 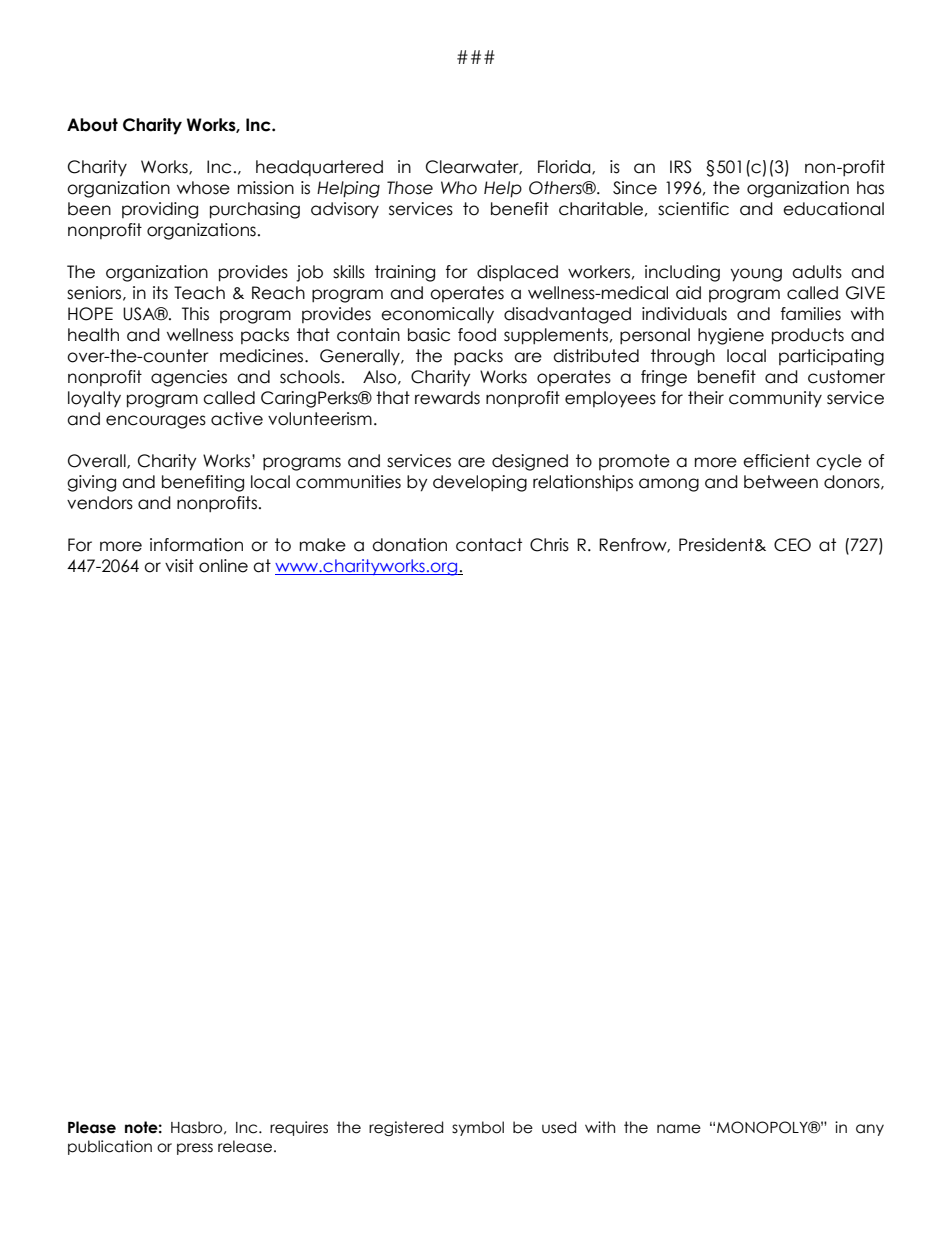 What do you see at coordinates (680, 167) in the image?
I see `IRS` at bounding box center [680, 167].
